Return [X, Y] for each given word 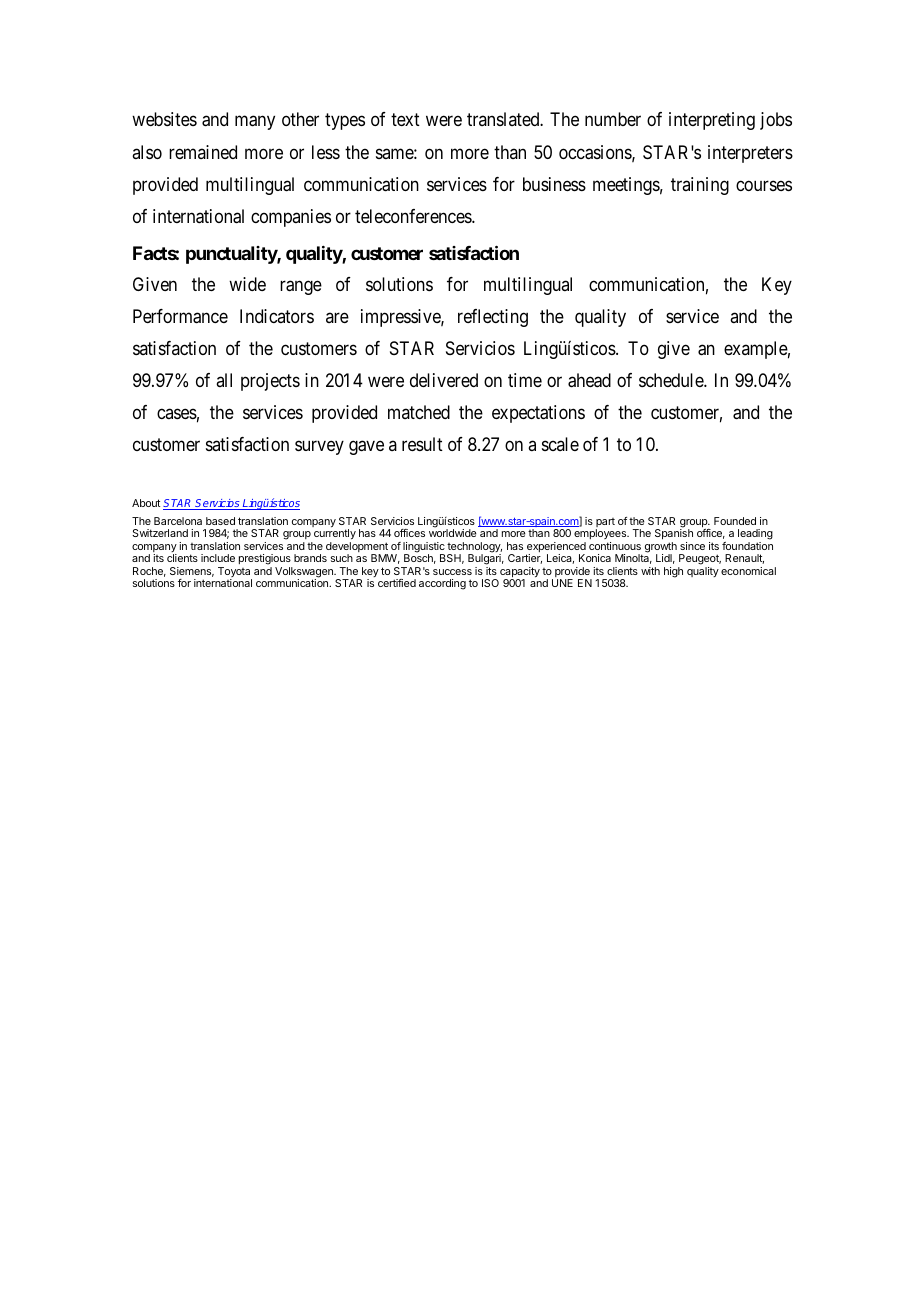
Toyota [235, 573]
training [700, 186]
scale [560, 444]
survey [319, 448]
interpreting [712, 121]
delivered [444, 380]
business [554, 184]
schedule [672, 380]
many [255, 123]
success [452, 572]
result [422, 444]
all [224, 380]
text [405, 120]
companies [291, 218]
